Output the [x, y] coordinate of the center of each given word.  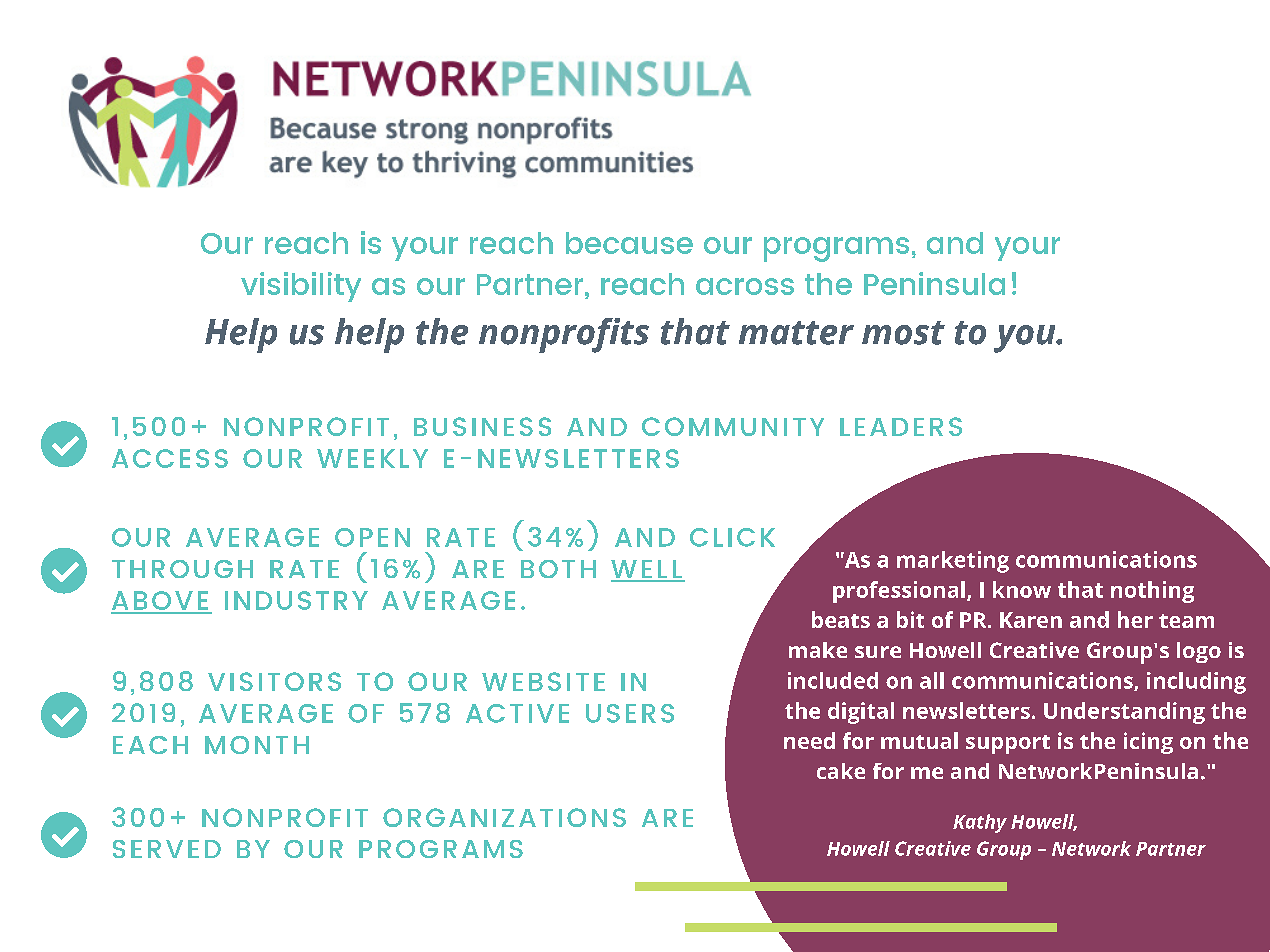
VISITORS [274, 681]
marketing [953, 562]
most [903, 333]
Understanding [1124, 713]
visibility [301, 287]
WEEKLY [372, 458]
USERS [630, 713]
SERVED [167, 849]
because [629, 243]
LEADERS [901, 426]
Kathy [980, 823]
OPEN [372, 537]
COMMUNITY [733, 426]
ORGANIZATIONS [504, 817]
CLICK [732, 537]
